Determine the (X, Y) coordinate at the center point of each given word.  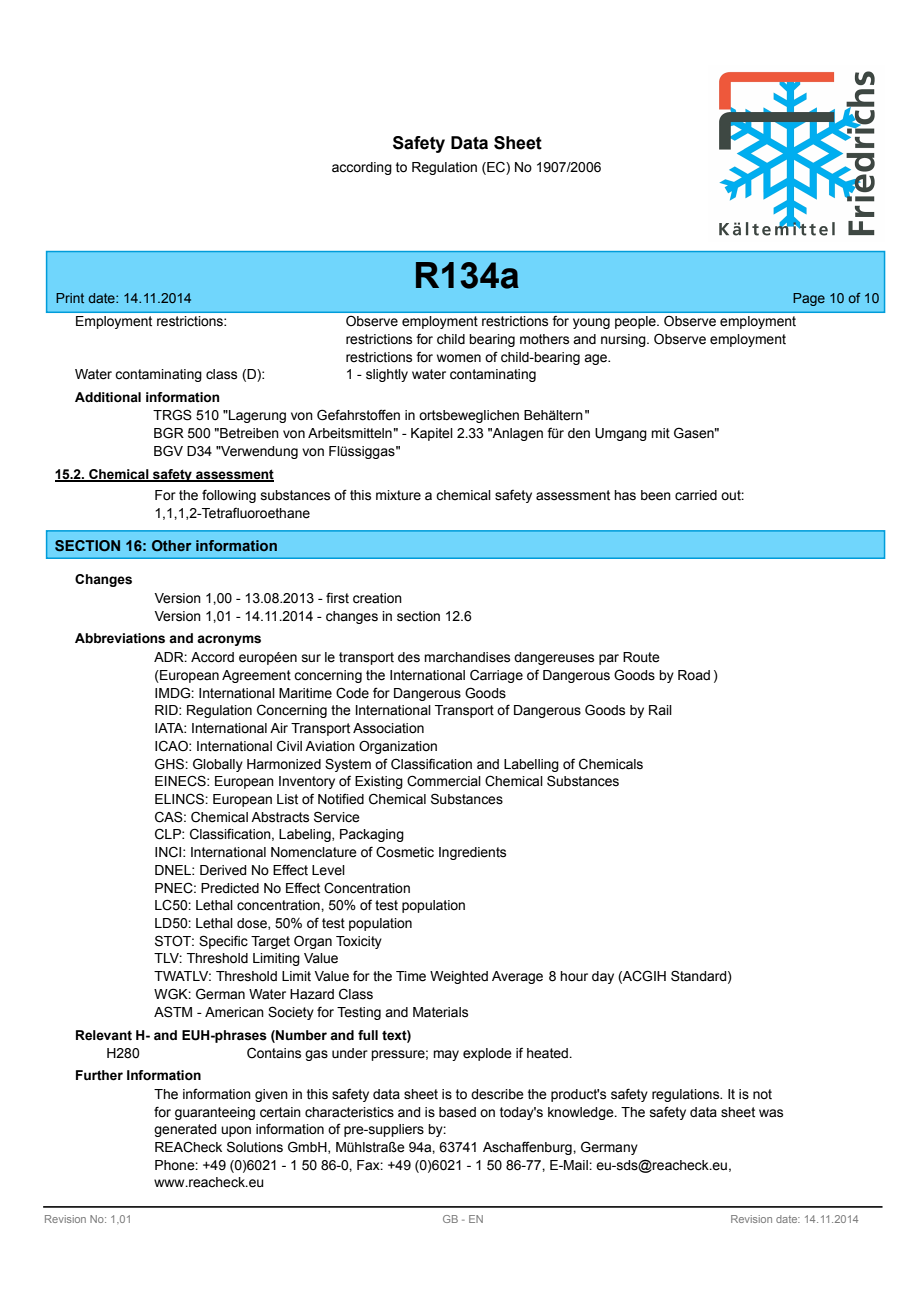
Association (388, 728)
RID (167, 710)
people (636, 322)
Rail (660, 710)
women (459, 358)
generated (185, 1130)
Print (70, 298)
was (771, 1113)
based (457, 1112)
